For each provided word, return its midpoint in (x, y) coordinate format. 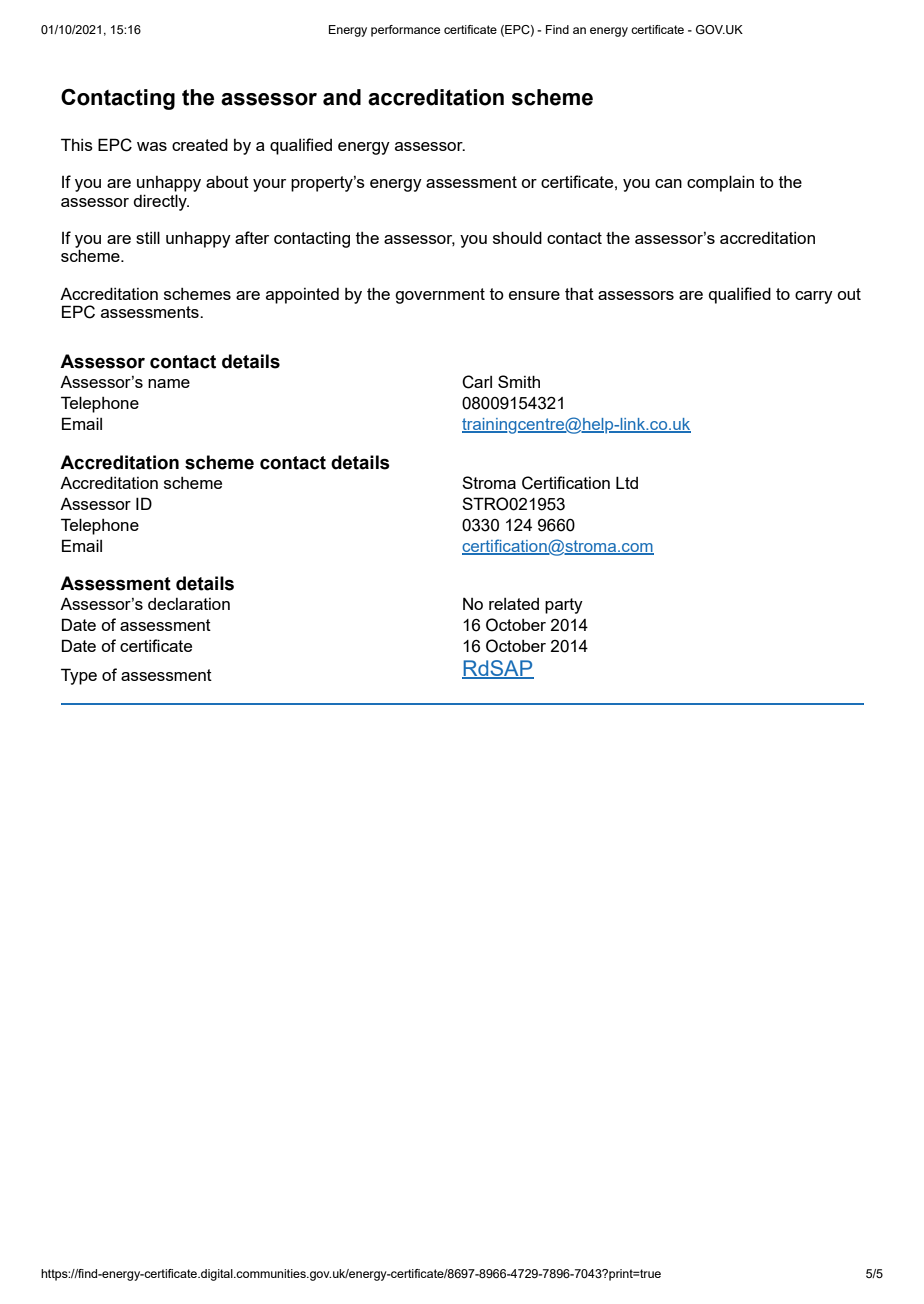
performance (405, 31)
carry (814, 297)
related (514, 604)
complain (720, 183)
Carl (477, 382)
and (342, 97)
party (564, 606)
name (169, 383)
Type (79, 676)
